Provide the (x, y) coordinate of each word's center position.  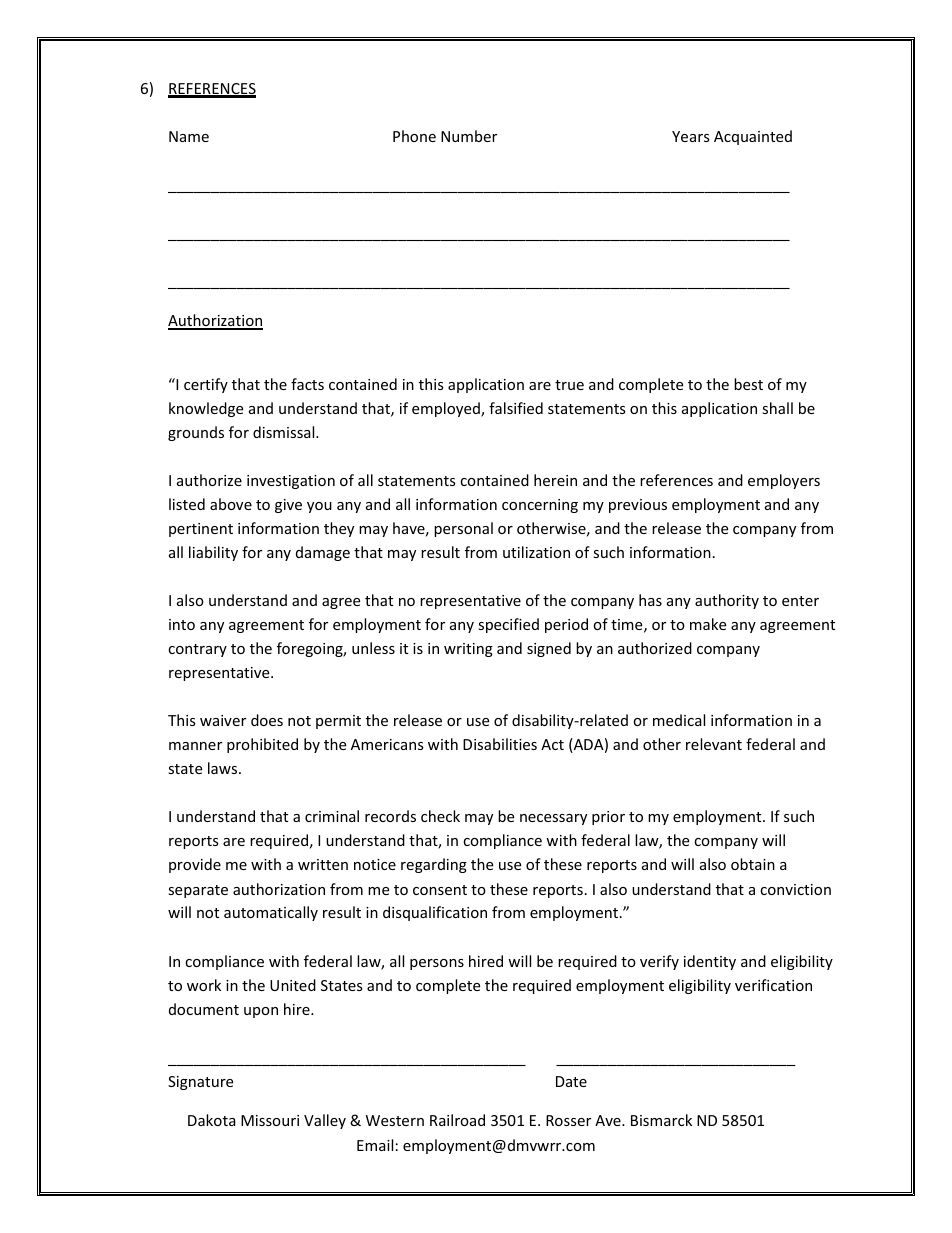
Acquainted (753, 137)
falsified (516, 408)
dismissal (285, 432)
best (748, 384)
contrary (197, 650)
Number (469, 136)
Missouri (270, 1120)
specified (508, 625)
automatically (271, 913)
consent (440, 890)
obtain (753, 864)
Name (189, 136)
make (708, 624)
